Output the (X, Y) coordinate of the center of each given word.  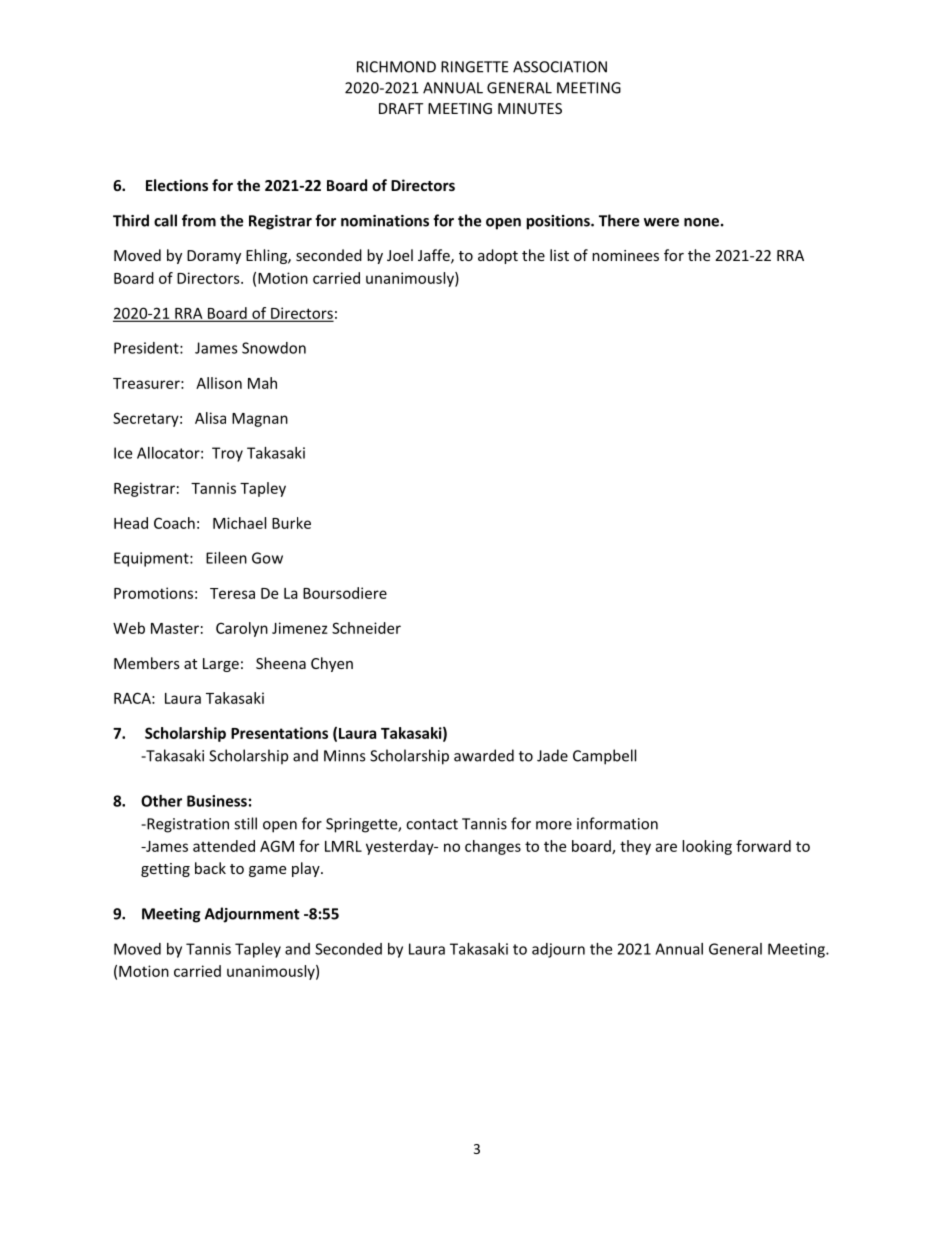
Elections (177, 185)
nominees (625, 255)
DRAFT (401, 108)
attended (224, 846)
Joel (400, 255)
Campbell (604, 757)
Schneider (366, 628)
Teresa (232, 593)
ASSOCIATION (560, 67)
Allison (219, 383)
